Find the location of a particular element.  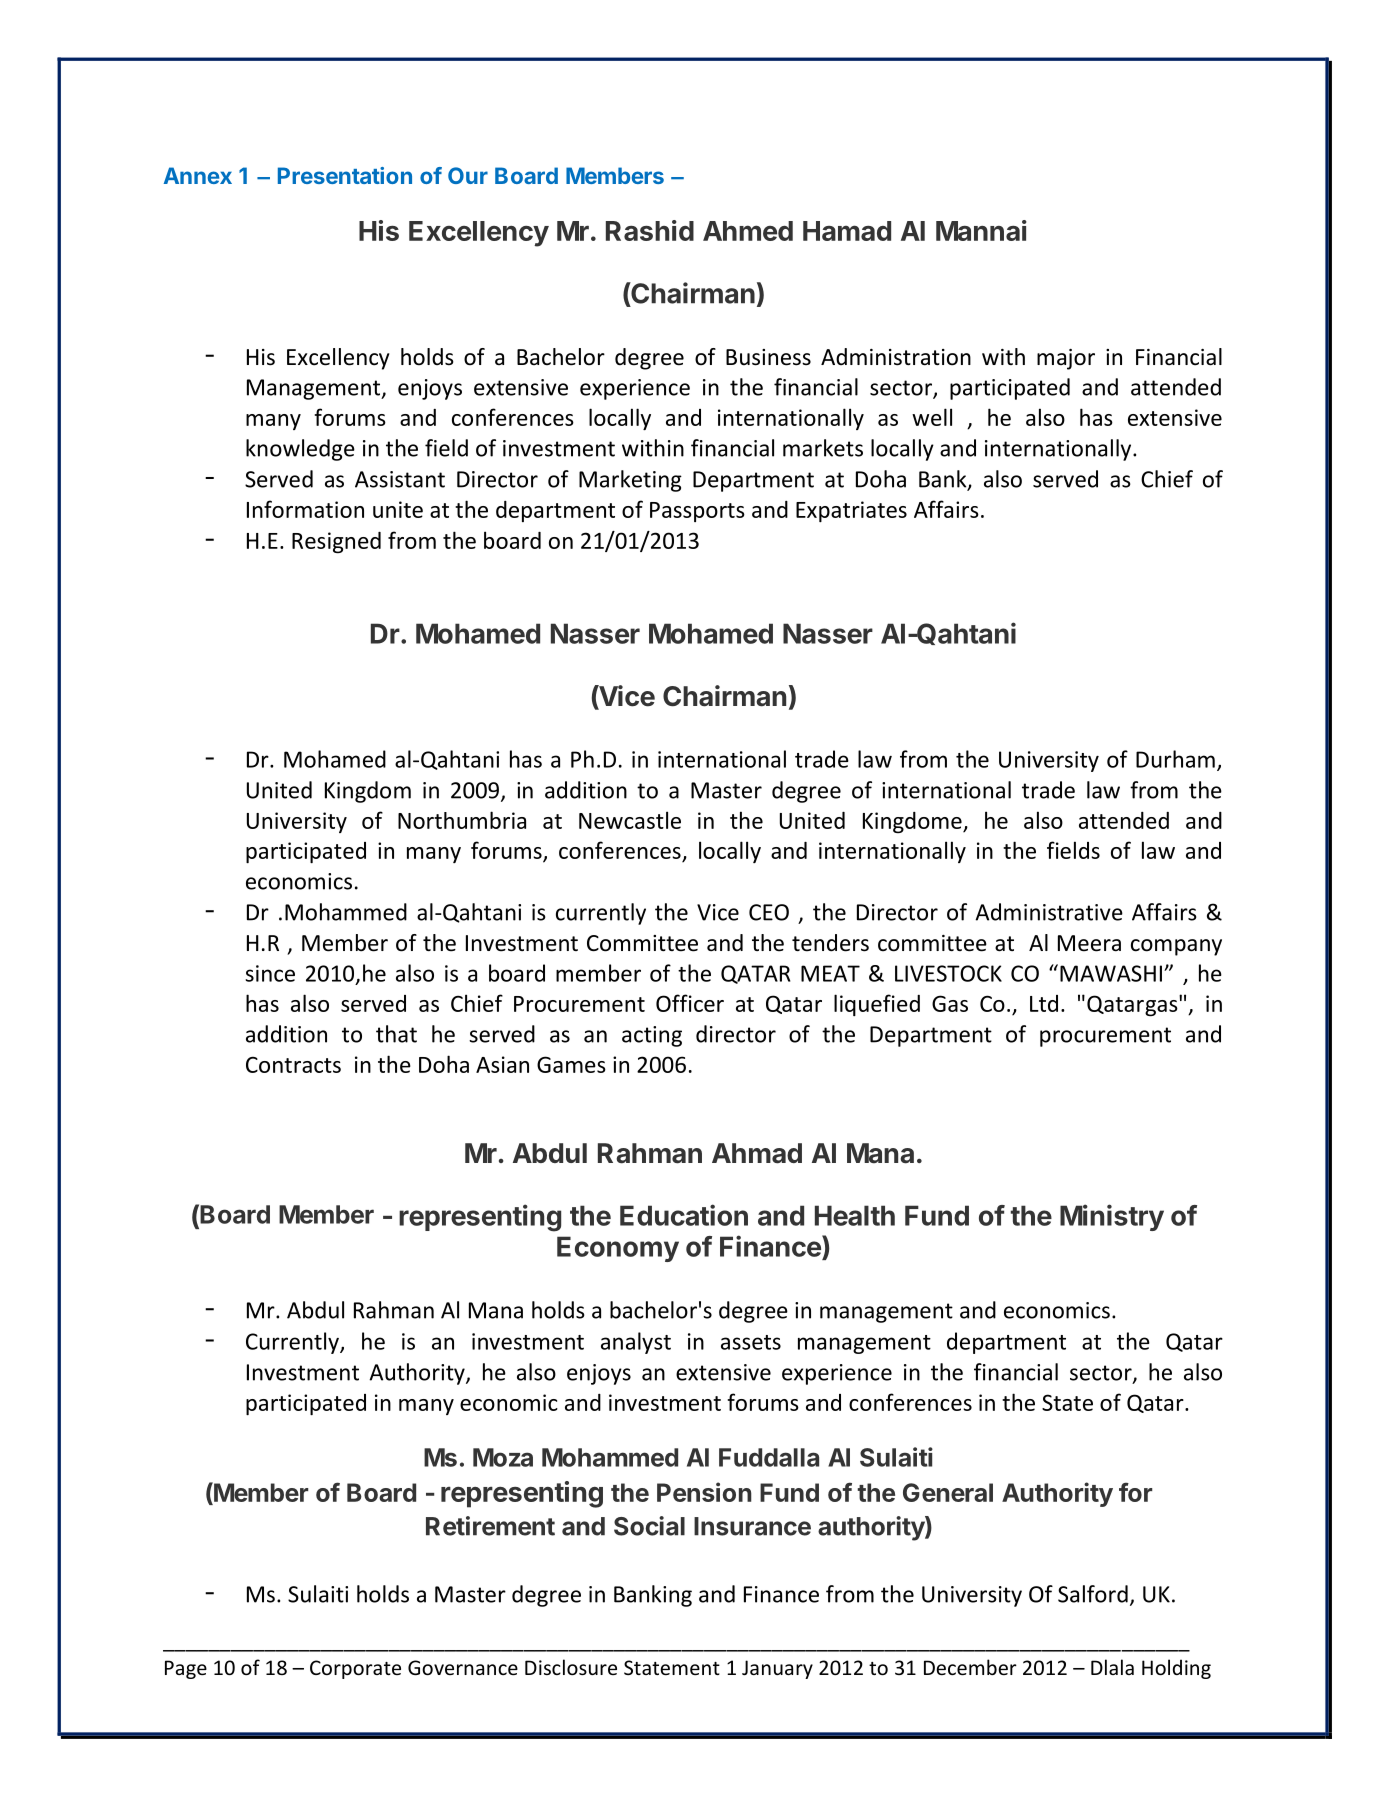

Ministry is located at coordinates (1112, 1217).
